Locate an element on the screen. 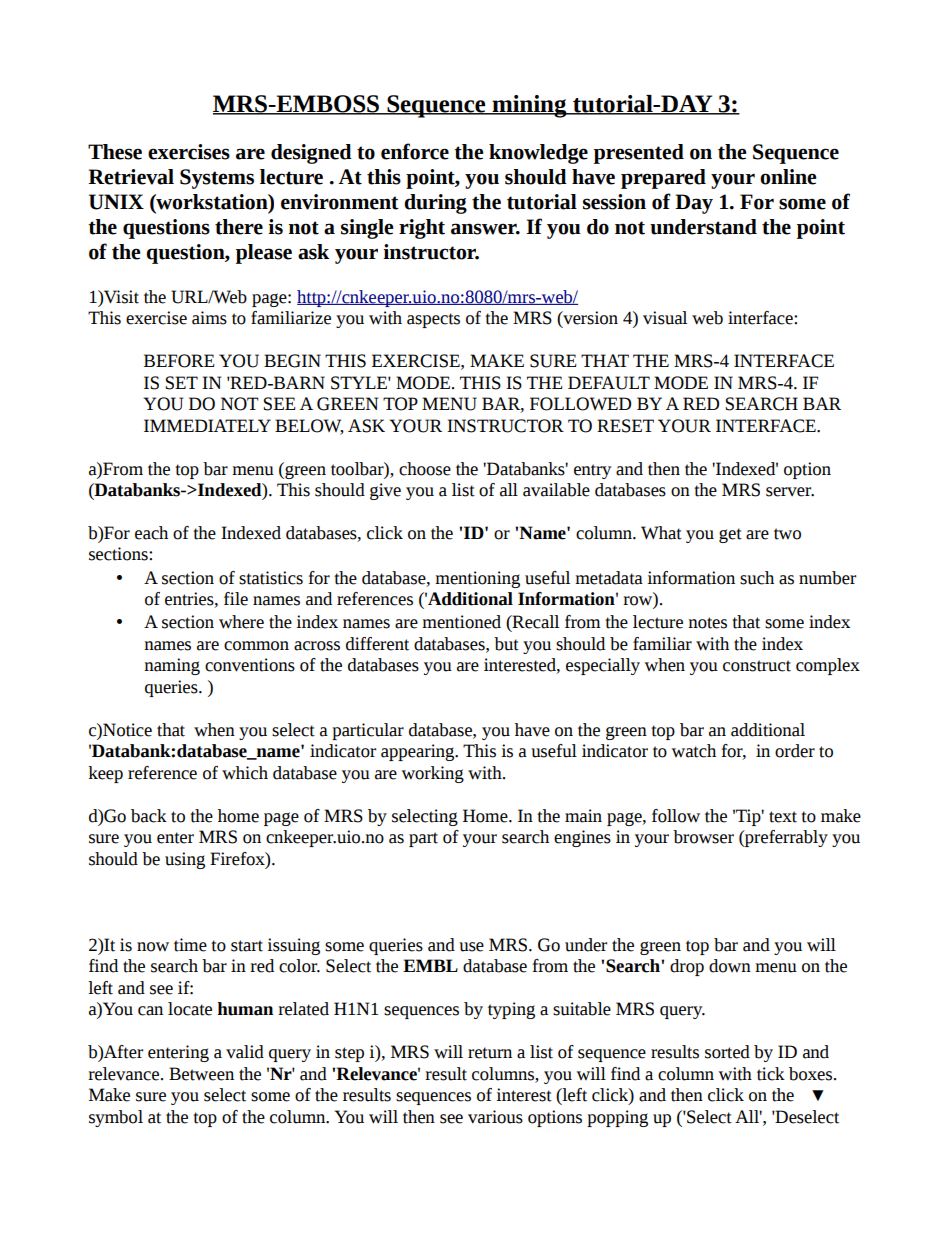 The width and height of the screenshot is (952, 1233). notes is located at coordinates (707, 623).
